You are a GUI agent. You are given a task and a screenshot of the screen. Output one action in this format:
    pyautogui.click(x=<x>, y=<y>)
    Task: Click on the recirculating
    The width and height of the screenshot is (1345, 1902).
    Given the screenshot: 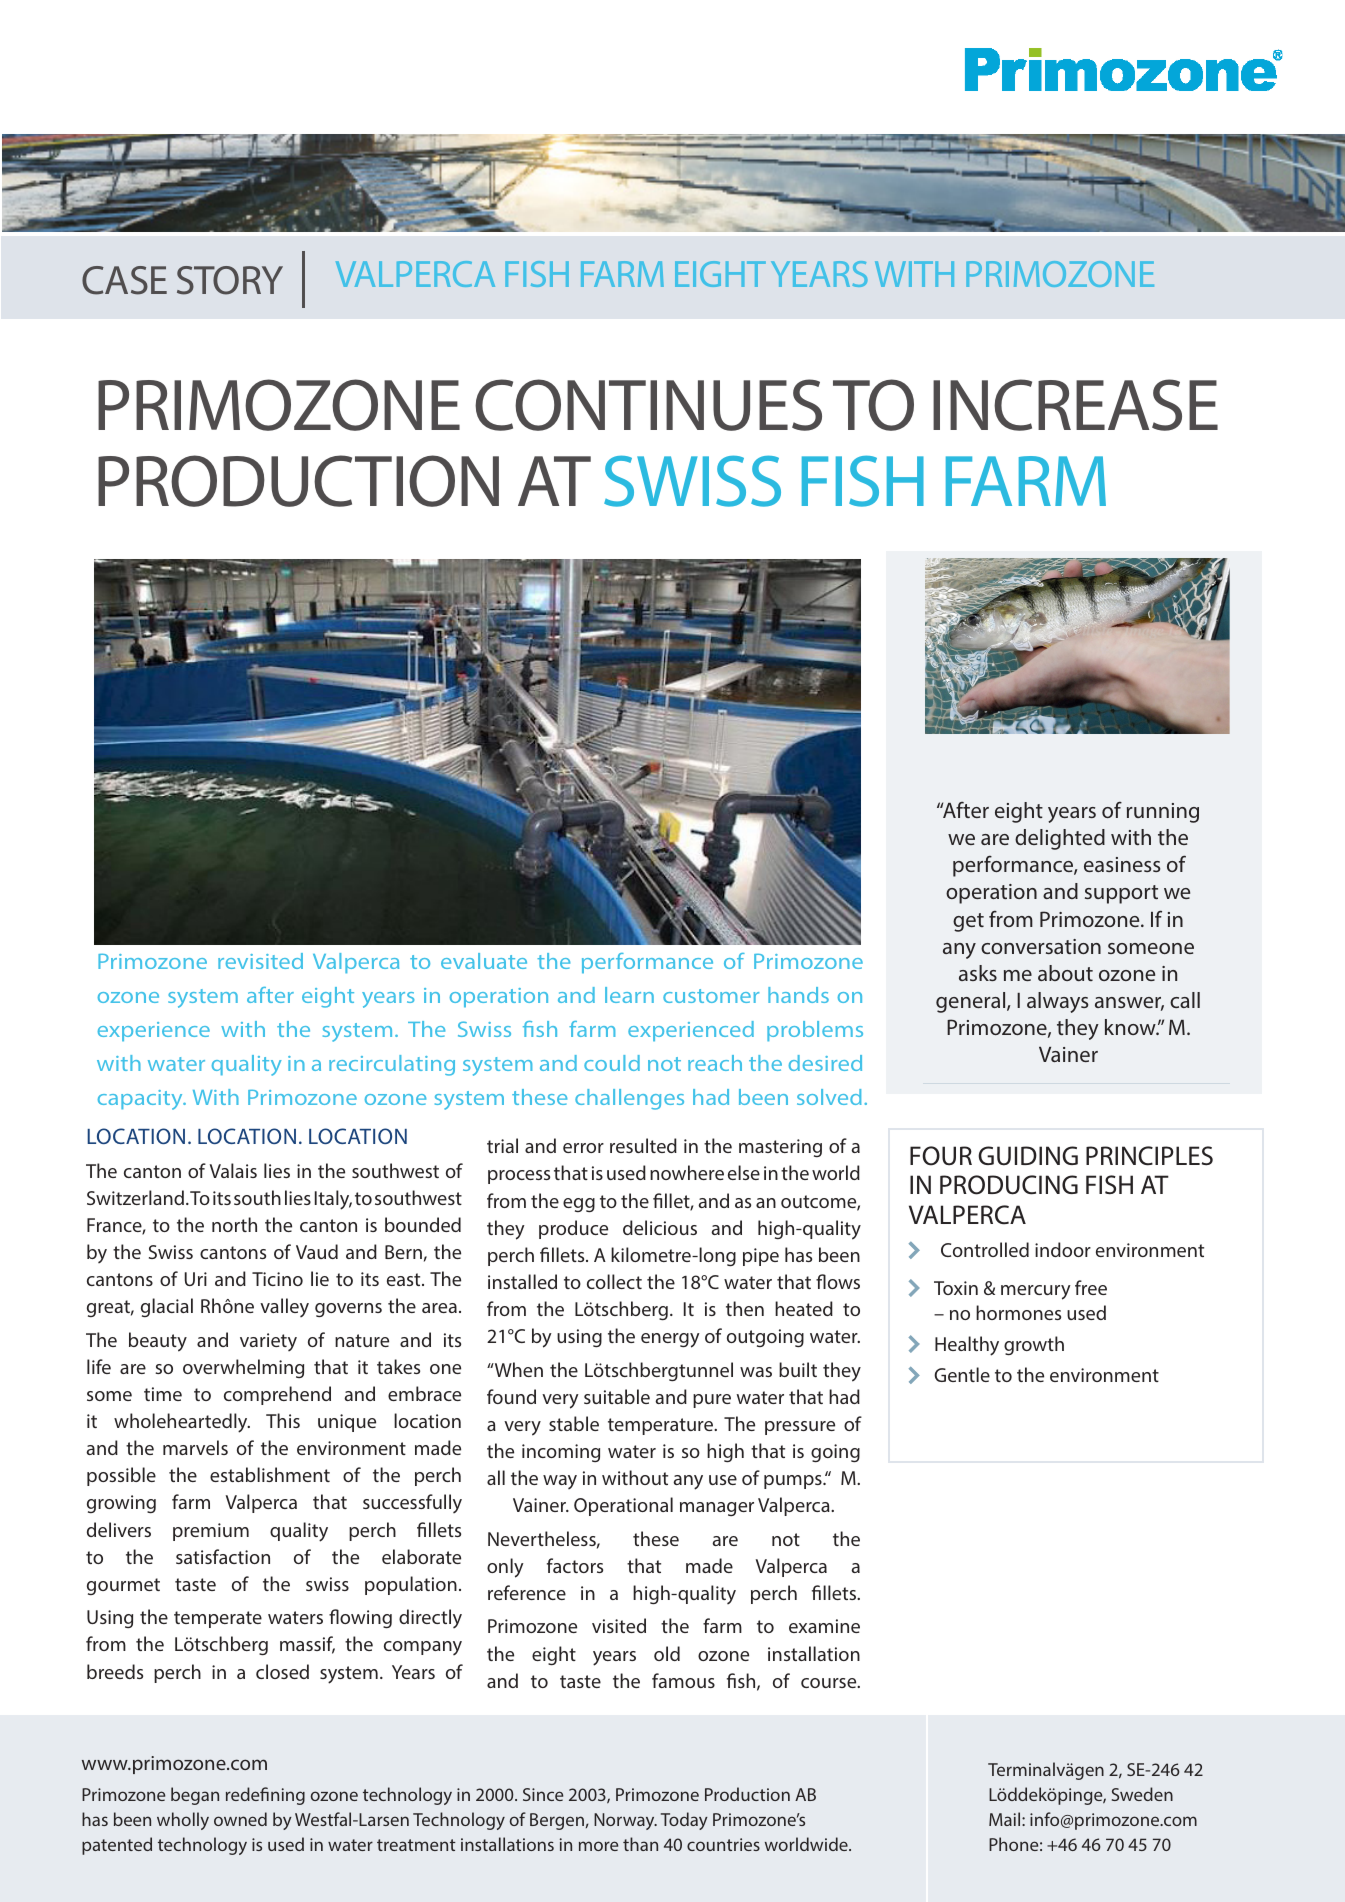 What is the action you would take?
    pyautogui.click(x=392, y=1065)
